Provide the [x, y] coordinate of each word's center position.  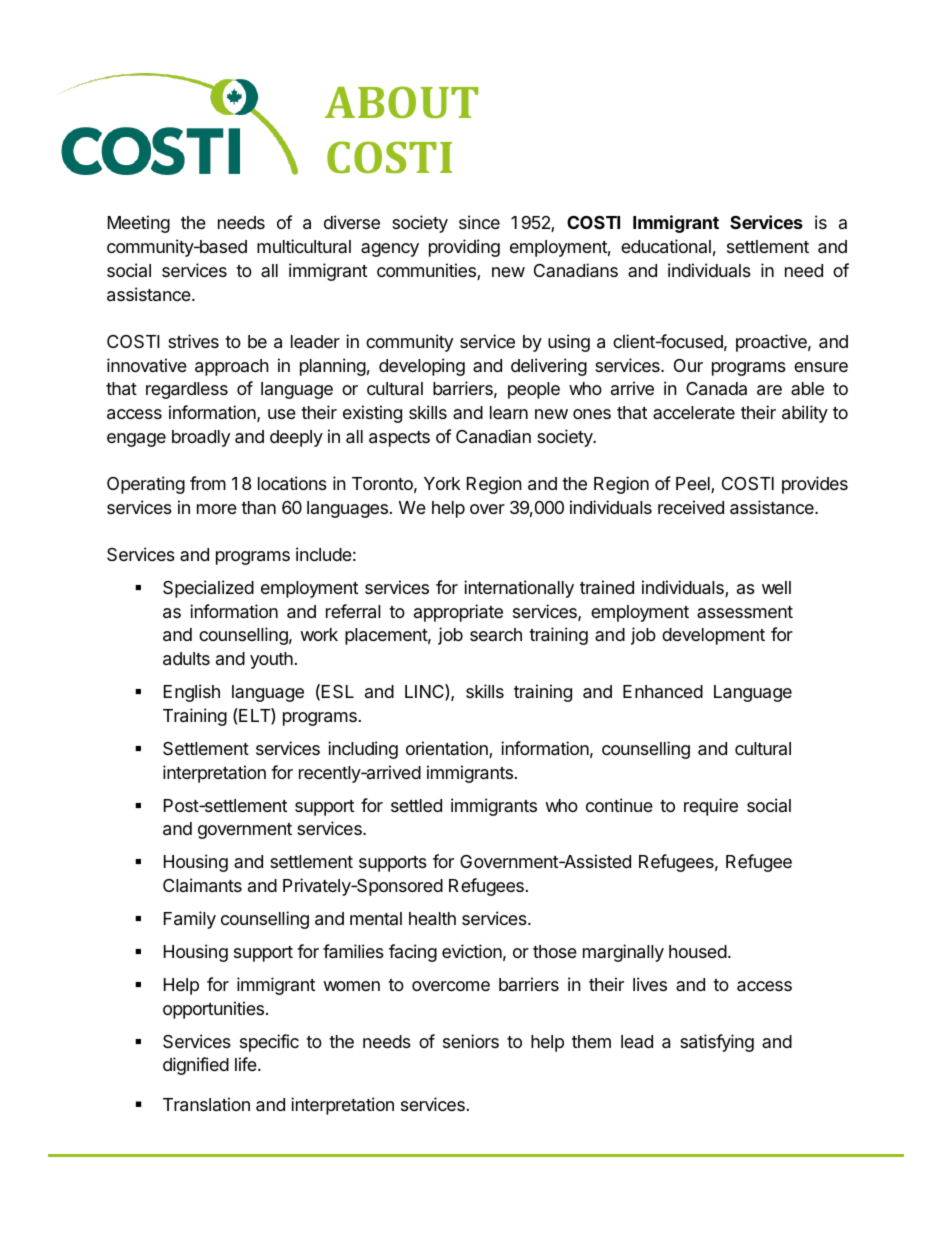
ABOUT [401, 102]
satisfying [717, 1043]
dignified [196, 1066]
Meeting [139, 224]
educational [666, 246]
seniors [471, 1041]
